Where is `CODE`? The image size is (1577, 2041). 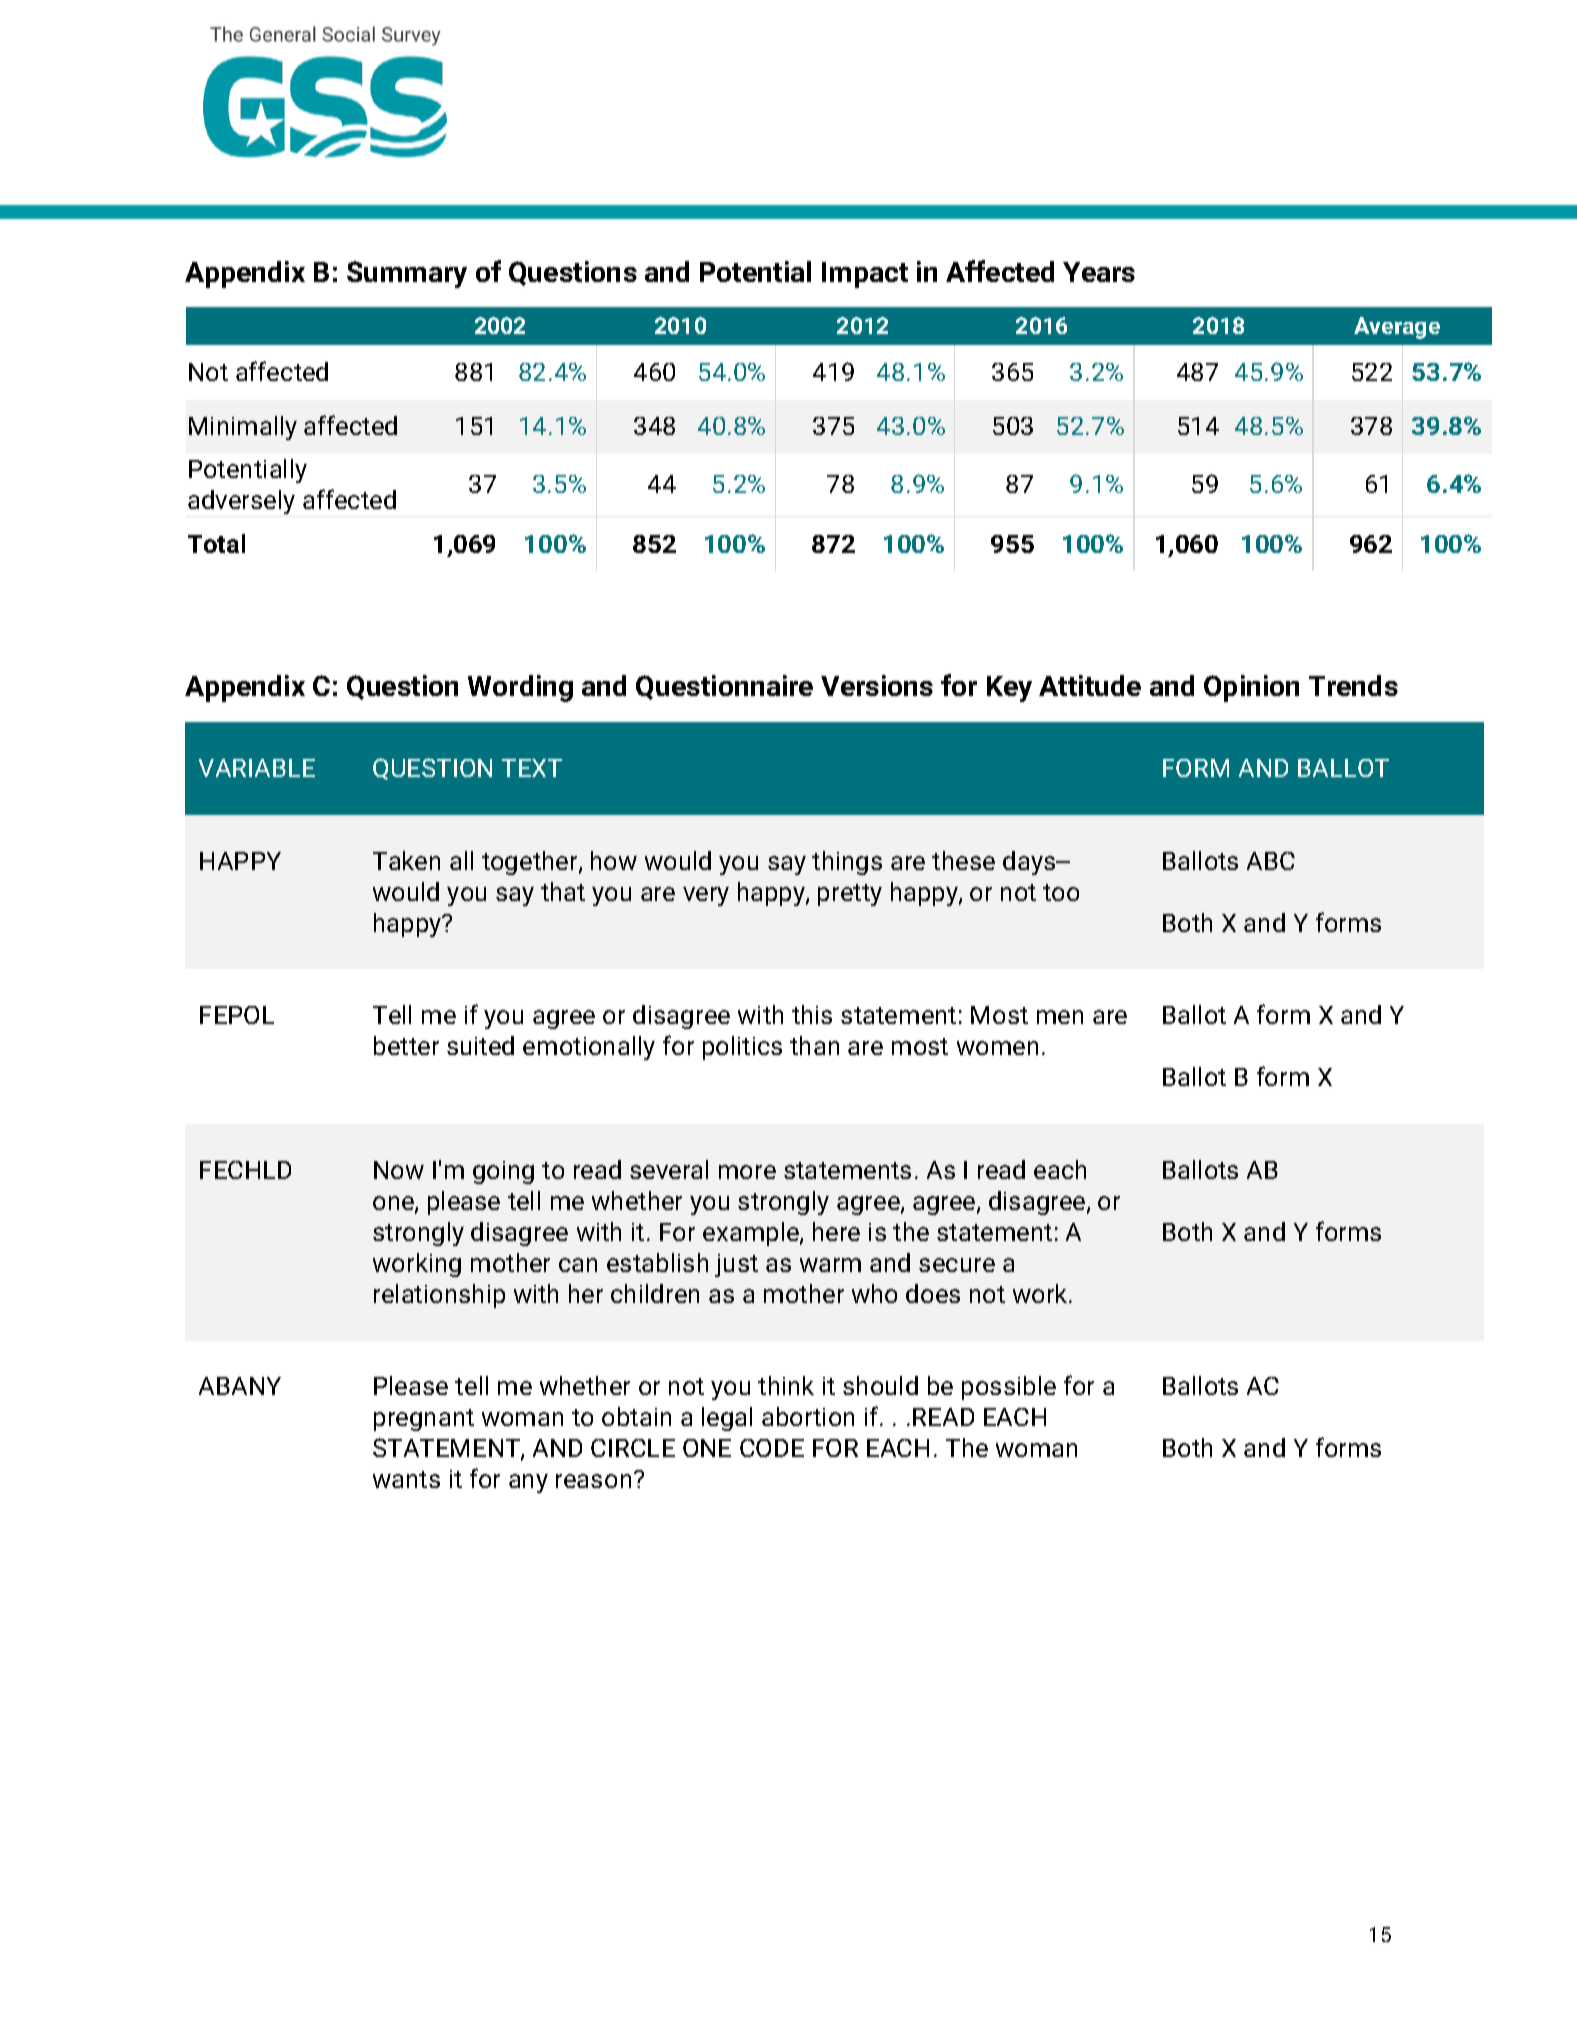 CODE is located at coordinates (772, 1448).
